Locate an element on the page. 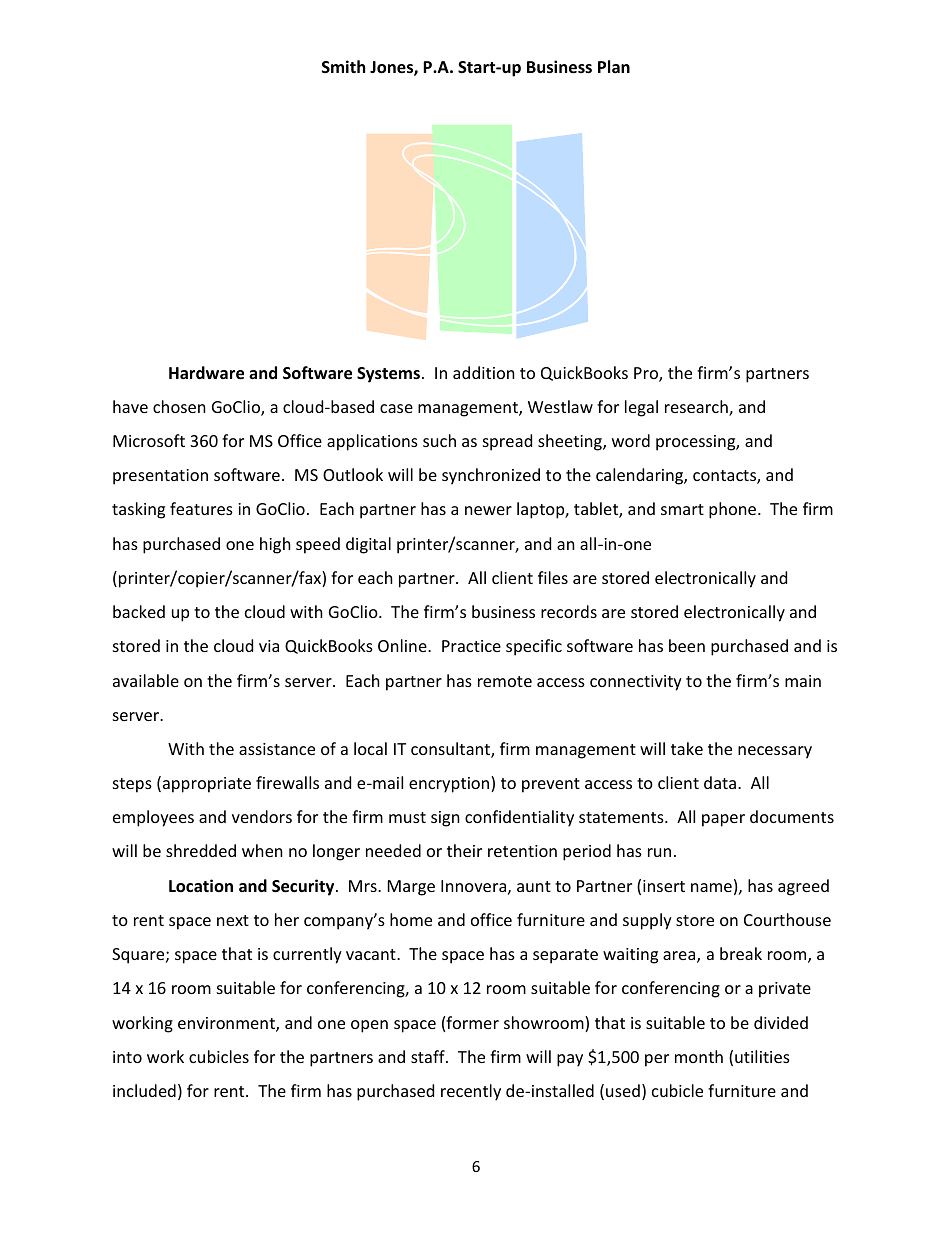 The height and width of the document is (1233, 952). paper is located at coordinates (723, 820).
